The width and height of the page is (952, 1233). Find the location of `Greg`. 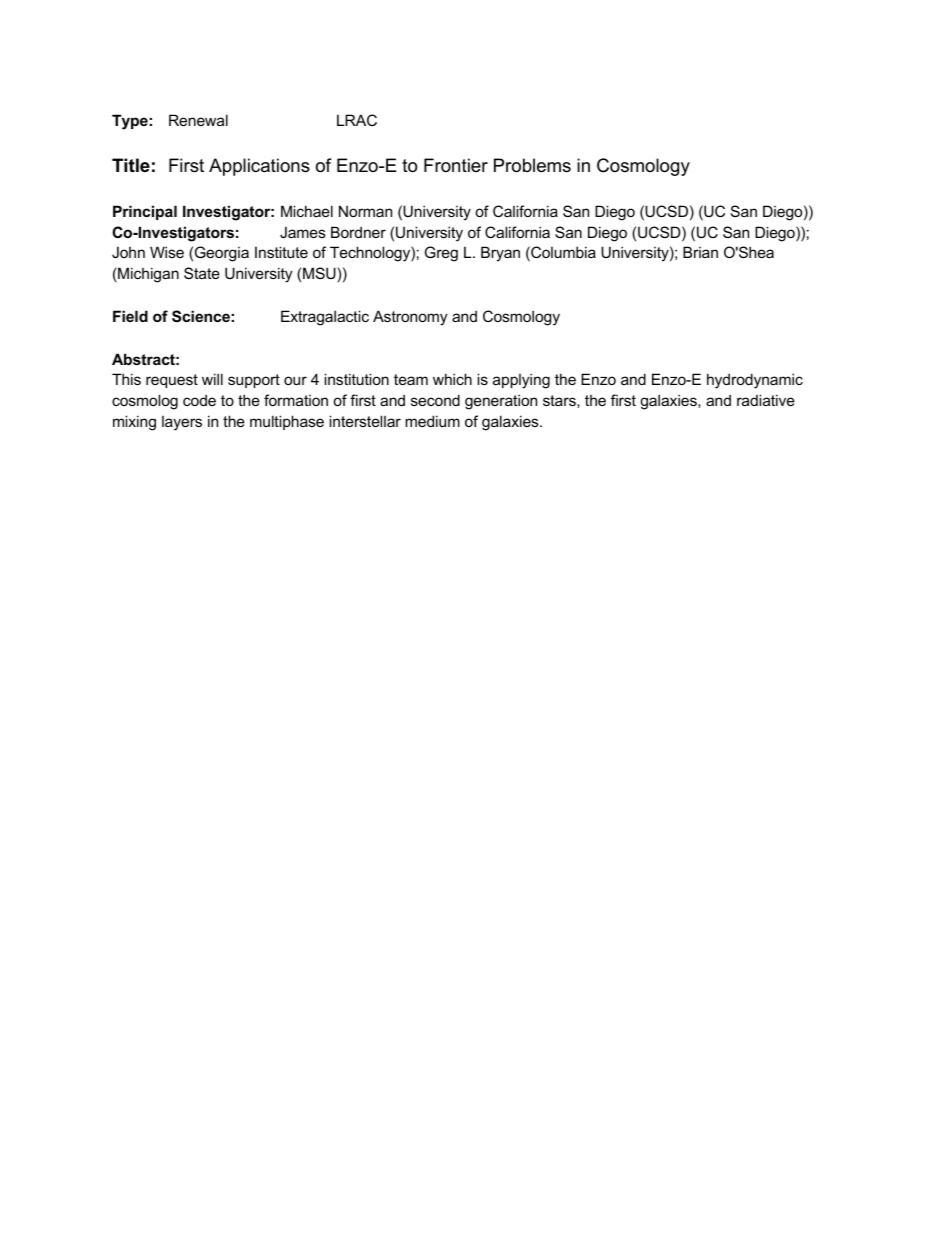

Greg is located at coordinates (441, 254).
